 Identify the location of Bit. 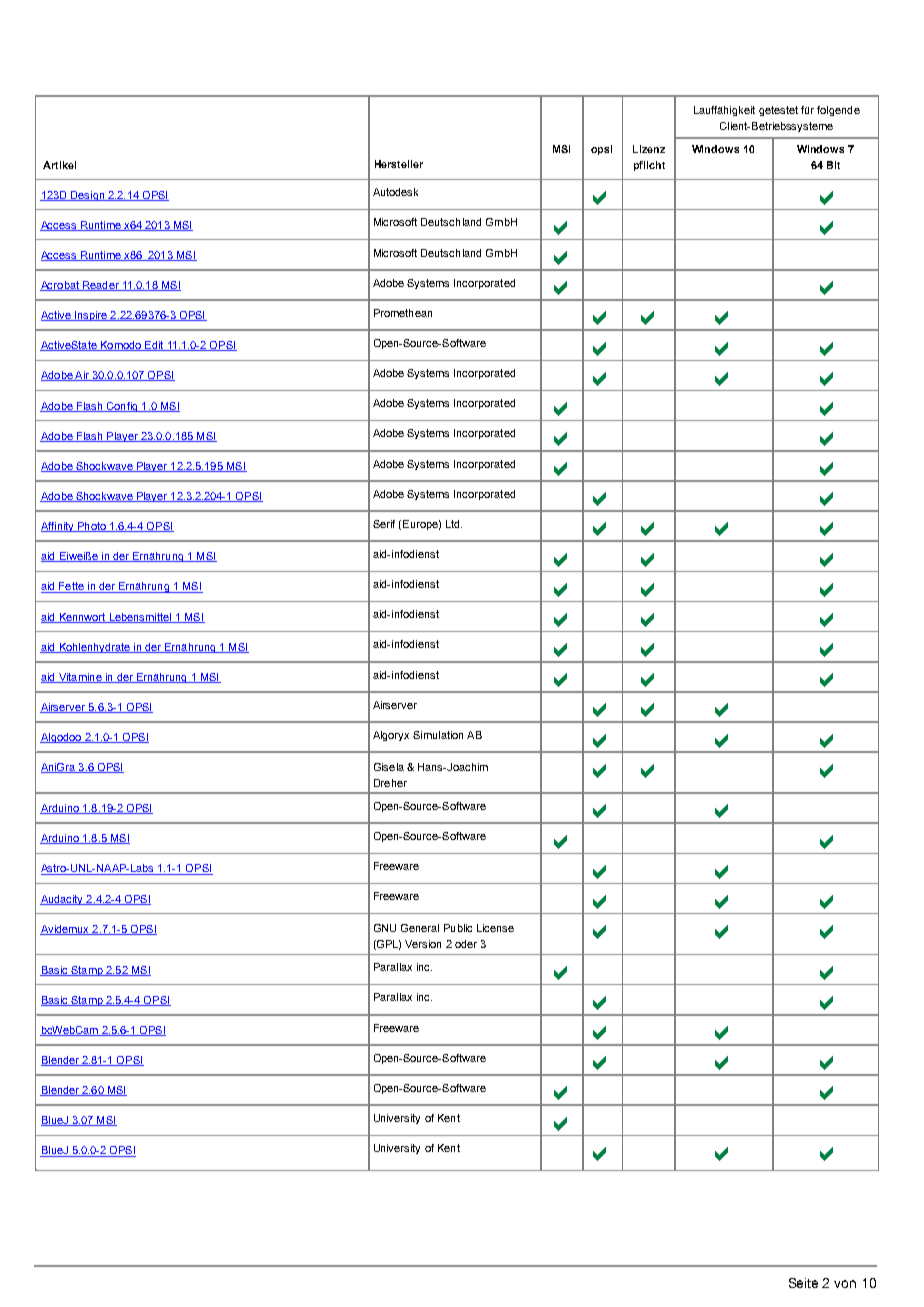
(833, 165).
